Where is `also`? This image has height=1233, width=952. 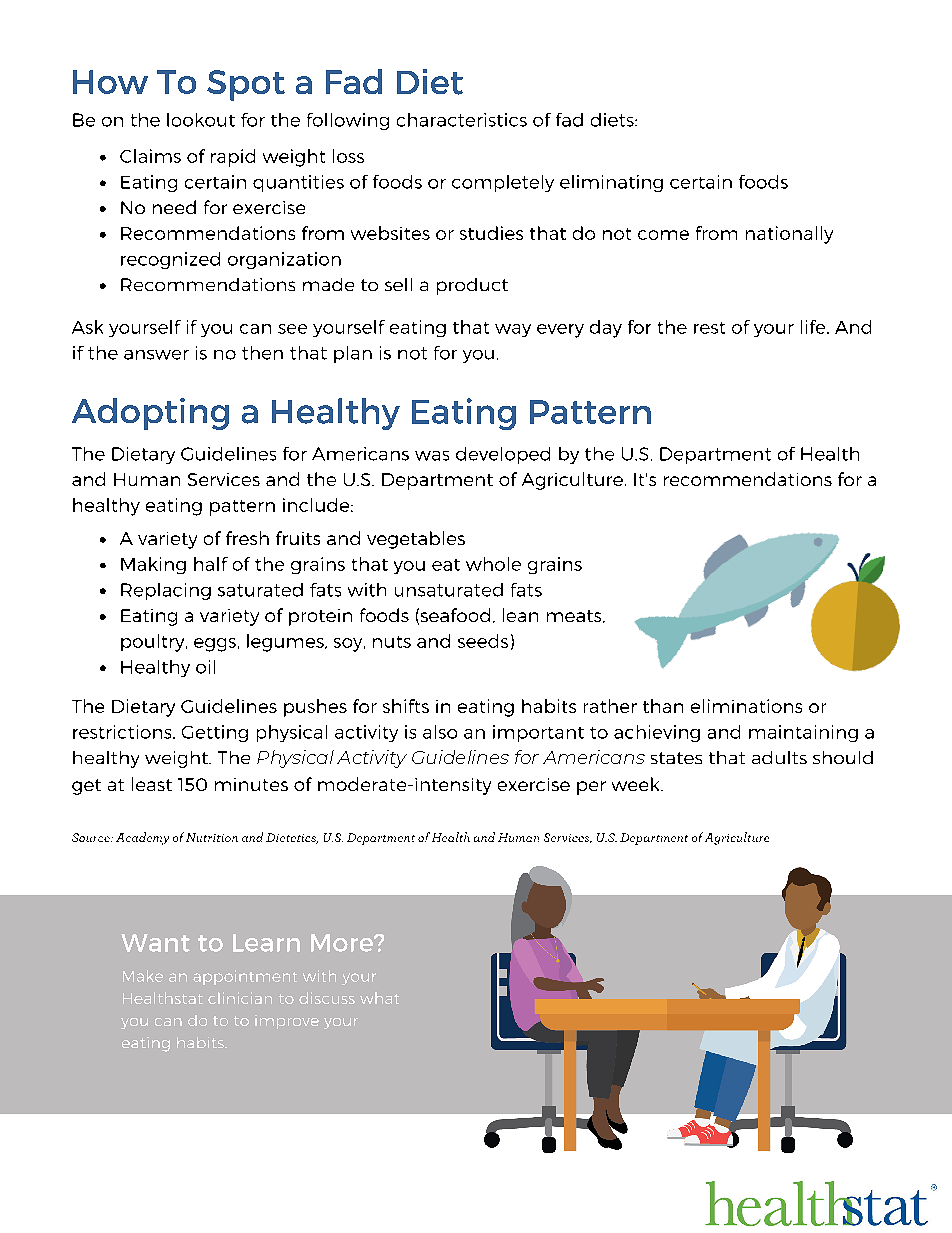 also is located at coordinates (440, 732).
